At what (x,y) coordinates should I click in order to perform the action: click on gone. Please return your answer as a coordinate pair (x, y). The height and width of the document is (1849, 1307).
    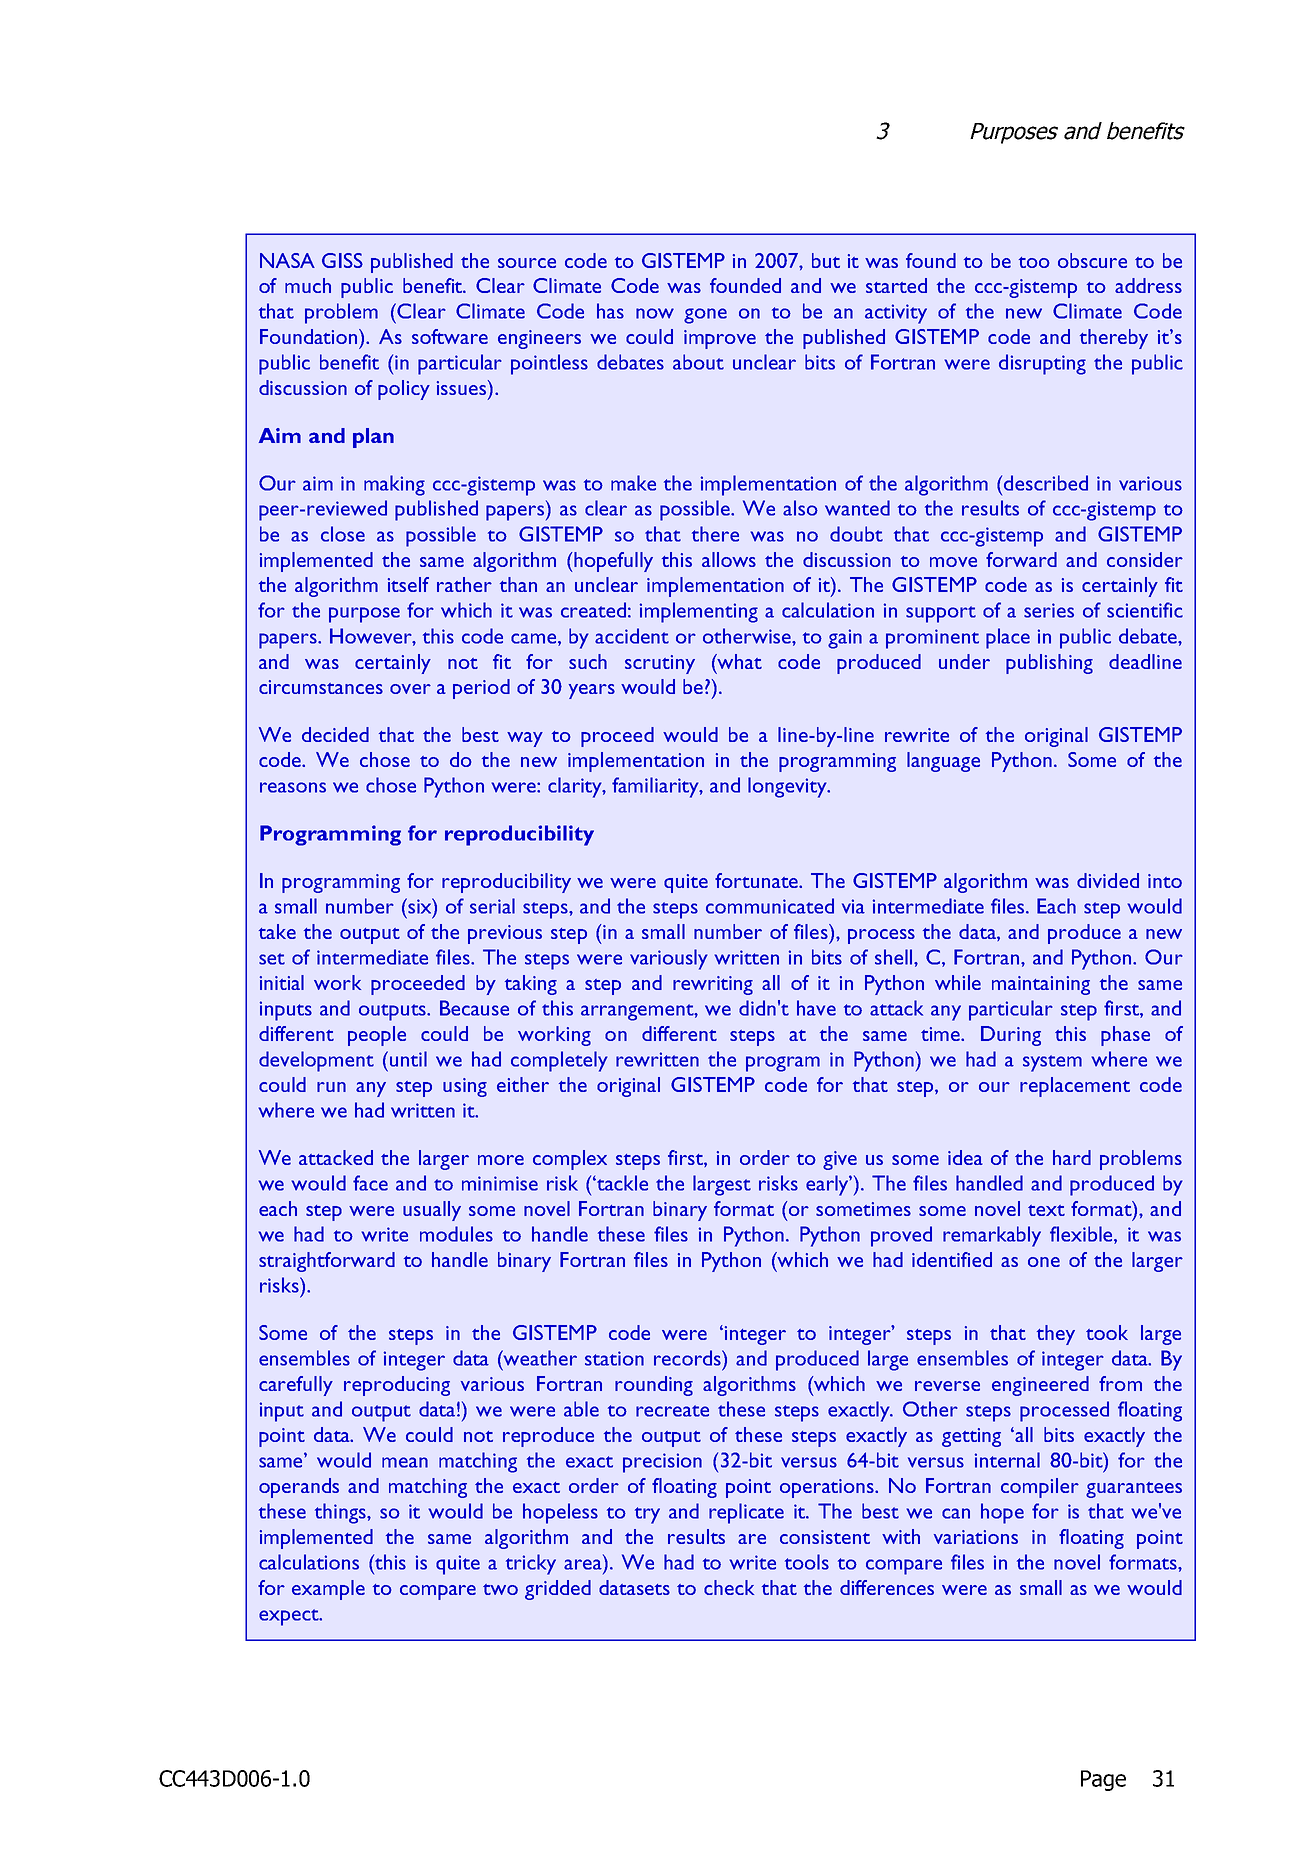
    Looking at the image, I should click on (705, 316).
